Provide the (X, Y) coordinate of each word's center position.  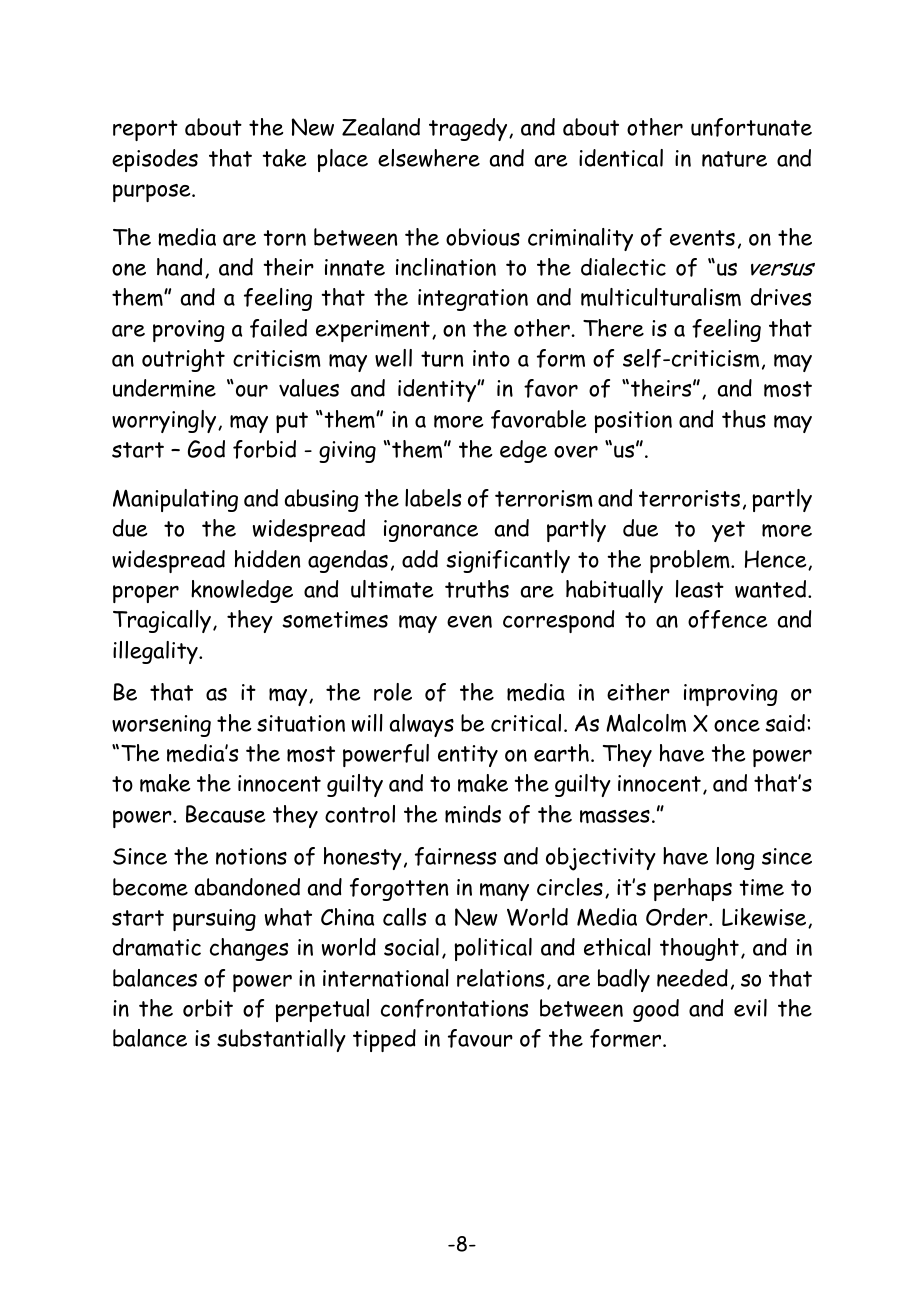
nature (734, 159)
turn (442, 359)
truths (477, 589)
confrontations (454, 1008)
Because (225, 814)
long (735, 858)
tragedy (469, 129)
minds (473, 814)
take (284, 158)
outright (183, 360)
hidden (267, 559)
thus (744, 419)
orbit (208, 1008)
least (700, 589)
